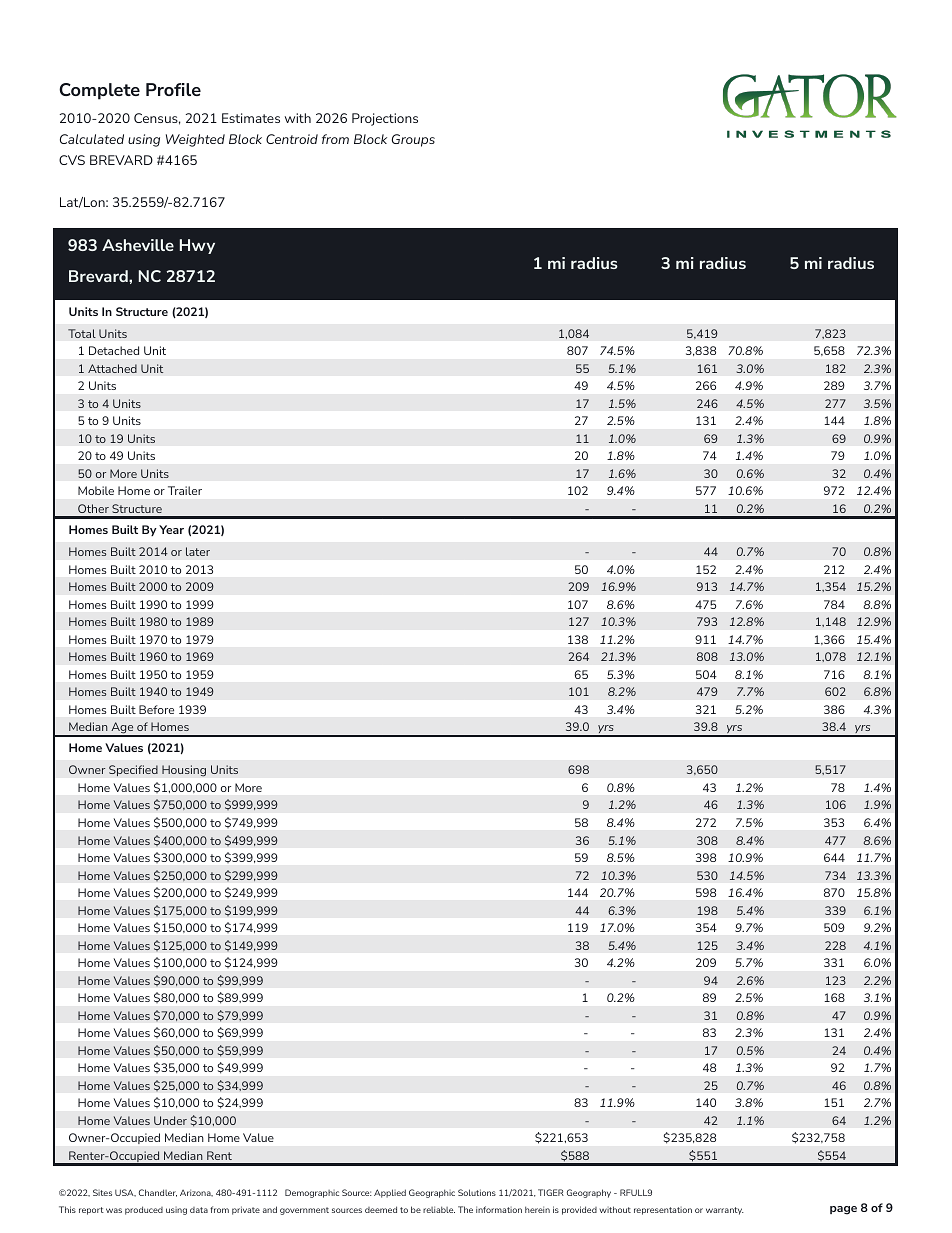  Describe the element at coordinates (195, 140) in the document. I see `Weighted` at that location.
